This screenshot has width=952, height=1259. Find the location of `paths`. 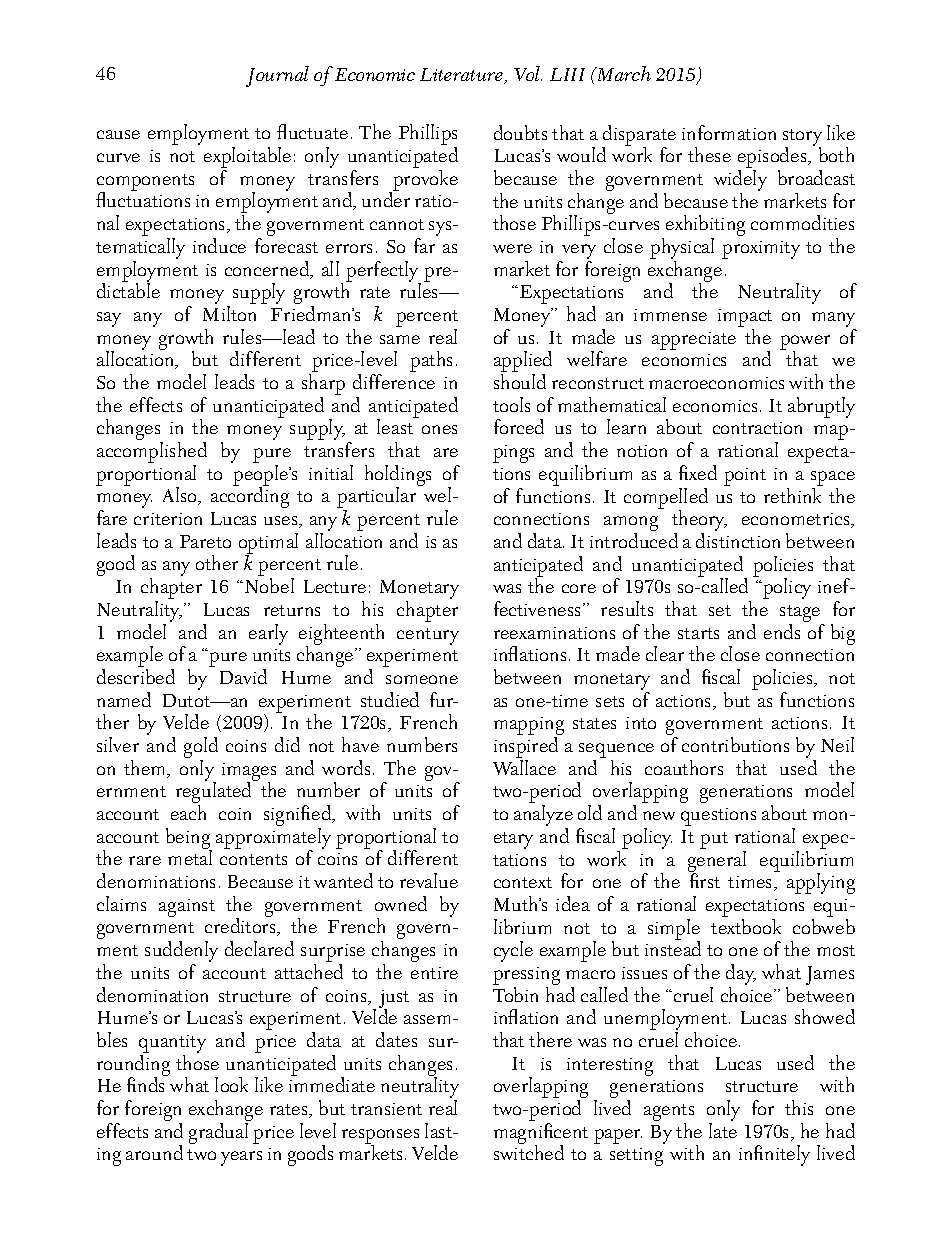

paths is located at coordinates (431, 361).
